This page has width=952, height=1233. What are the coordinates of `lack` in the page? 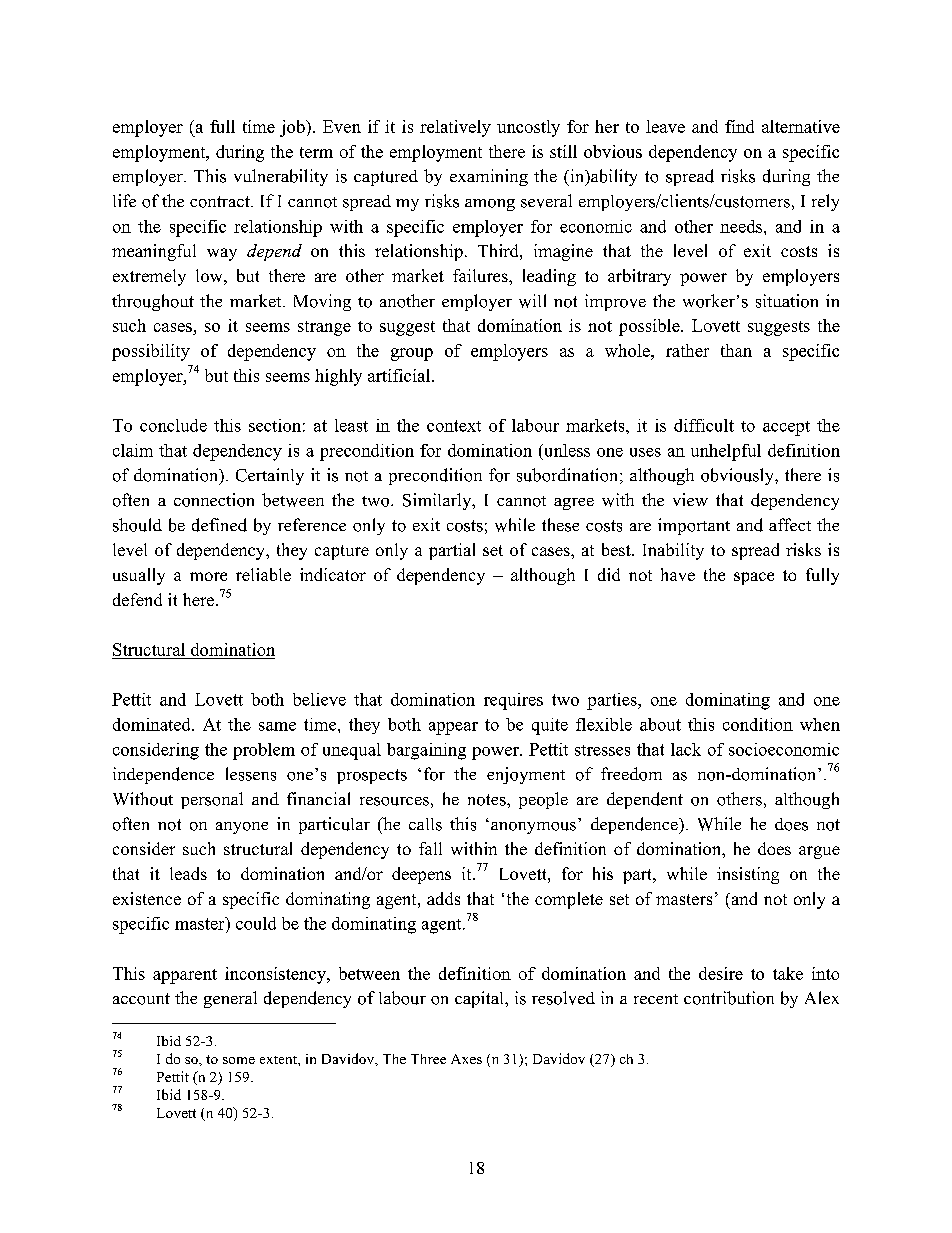 It's located at (686, 749).
